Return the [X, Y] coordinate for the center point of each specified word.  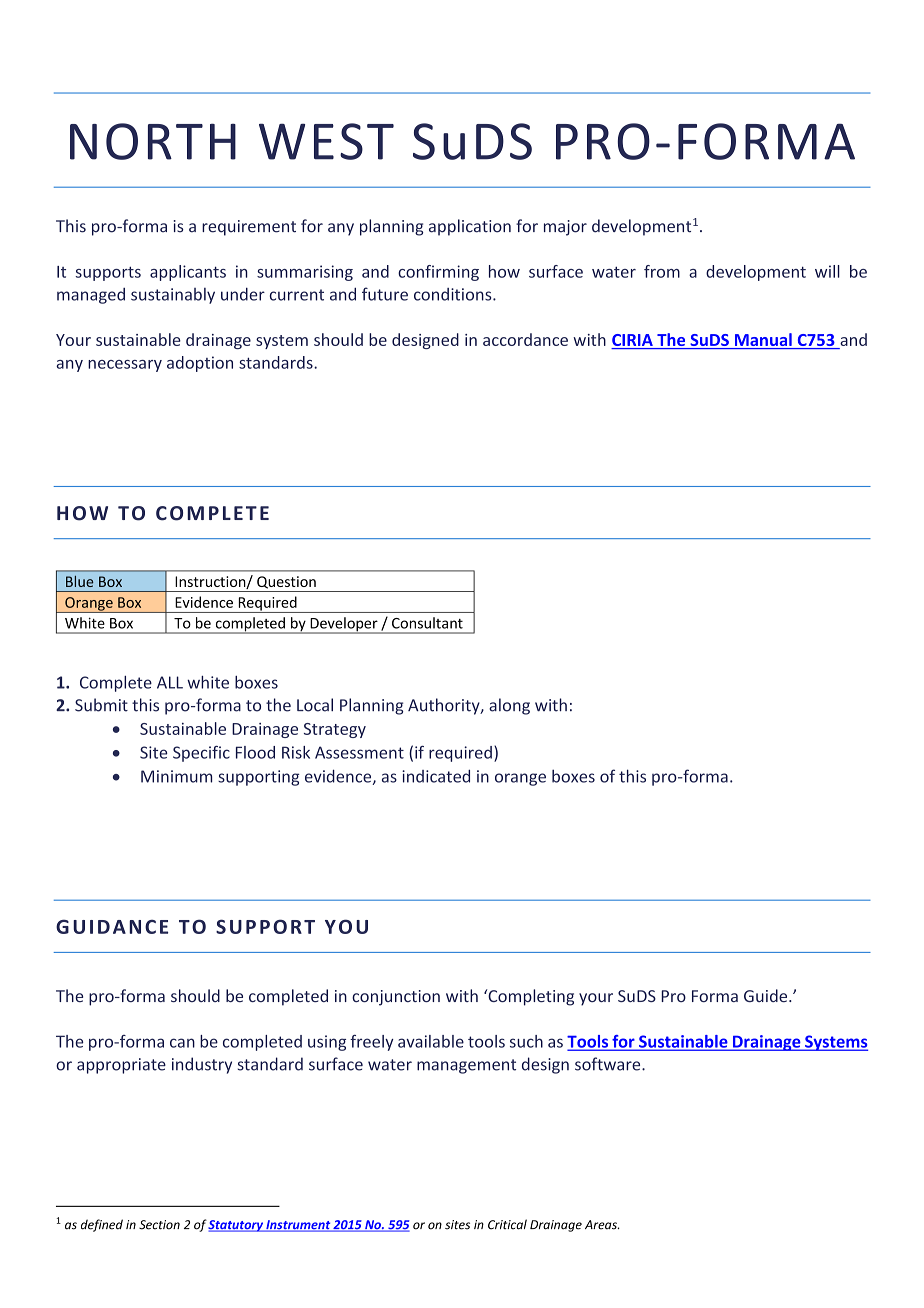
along [509, 706]
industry [202, 1065]
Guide [767, 995]
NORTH [153, 141]
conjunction [396, 998]
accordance [525, 339]
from [662, 271]
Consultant [427, 623]
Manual [763, 341]
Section [159, 1225]
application [470, 227]
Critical [507, 1224]
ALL [170, 682]
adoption [200, 364]
